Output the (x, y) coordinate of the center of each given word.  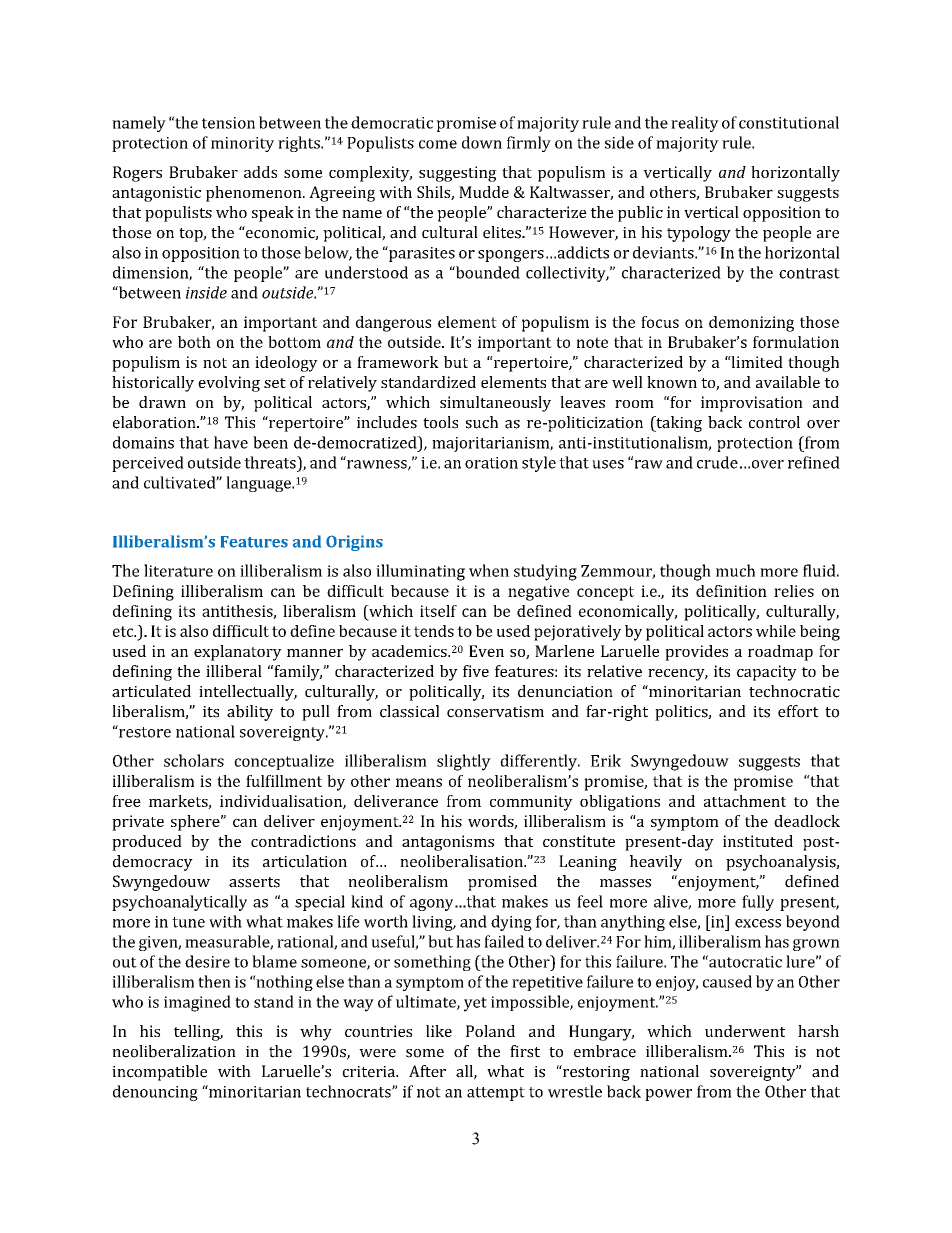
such (482, 422)
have (231, 442)
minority (242, 144)
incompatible (159, 1073)
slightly (464, 762)
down (482, 142)
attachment (745, 801)
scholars (194, 760)
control (774, 422)
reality (695, 124)
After (427, 1071)
